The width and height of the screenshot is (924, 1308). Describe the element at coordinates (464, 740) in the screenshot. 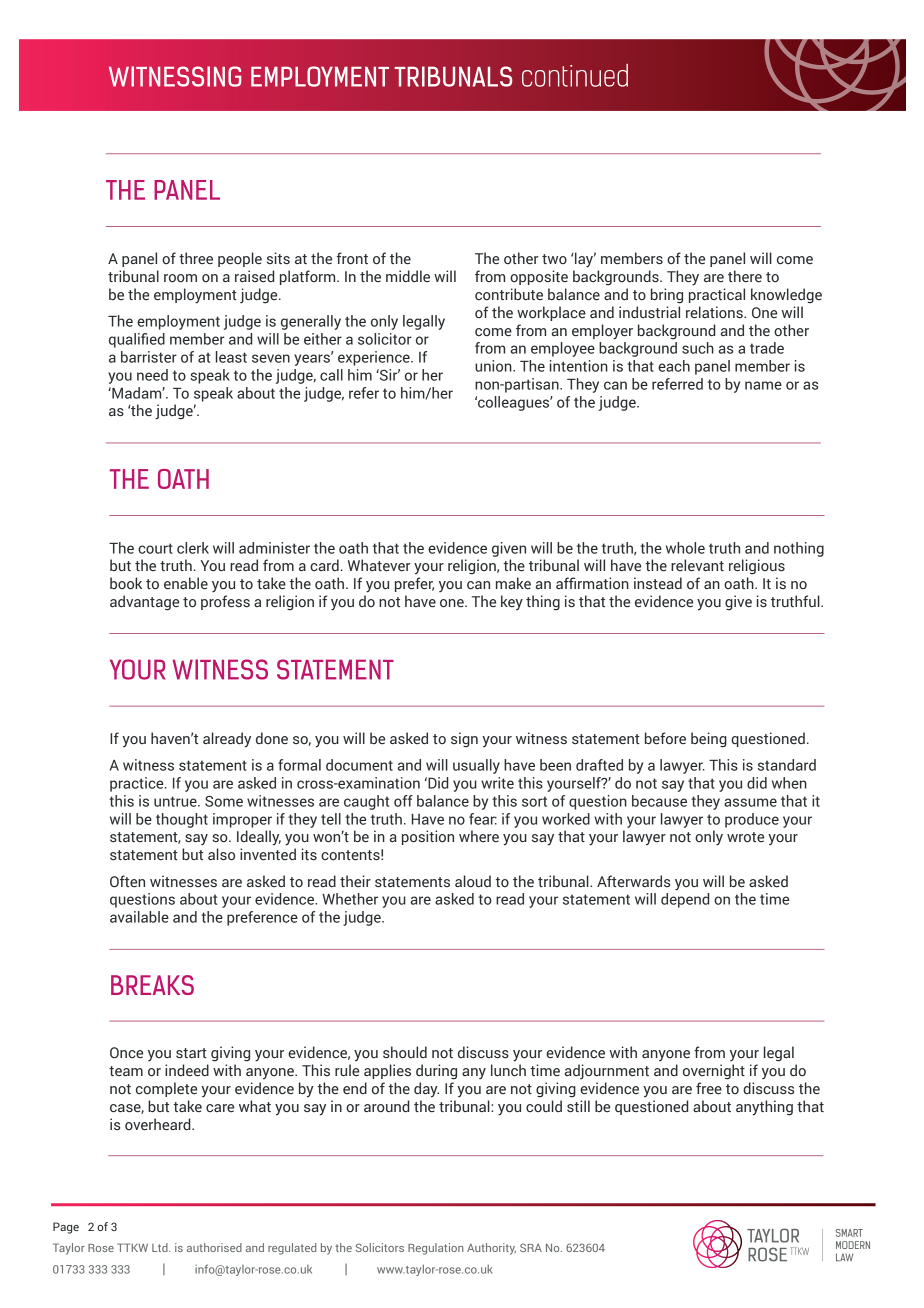

I see `sign` at that location.
